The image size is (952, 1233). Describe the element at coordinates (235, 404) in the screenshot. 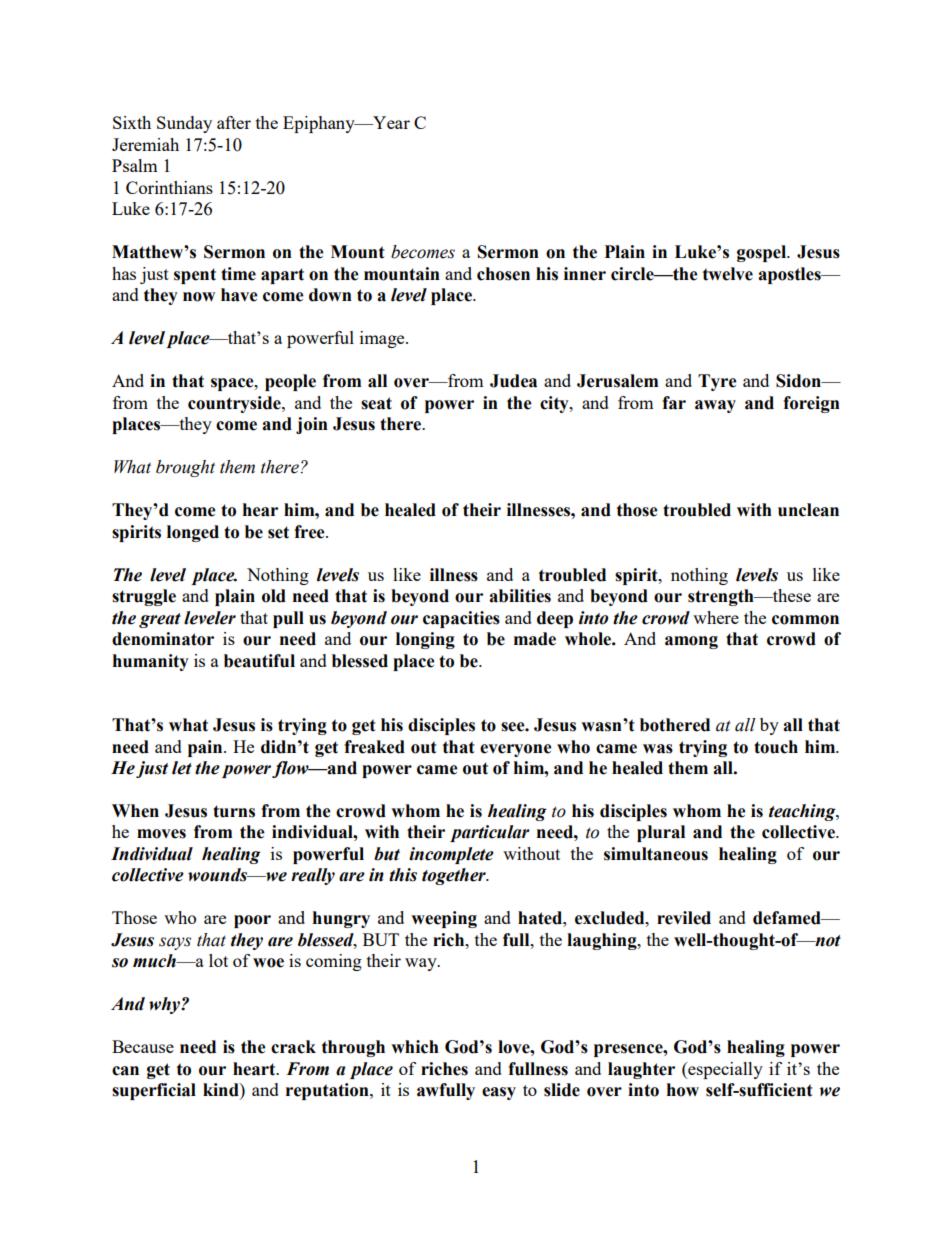

I see `countryside` at that location.
